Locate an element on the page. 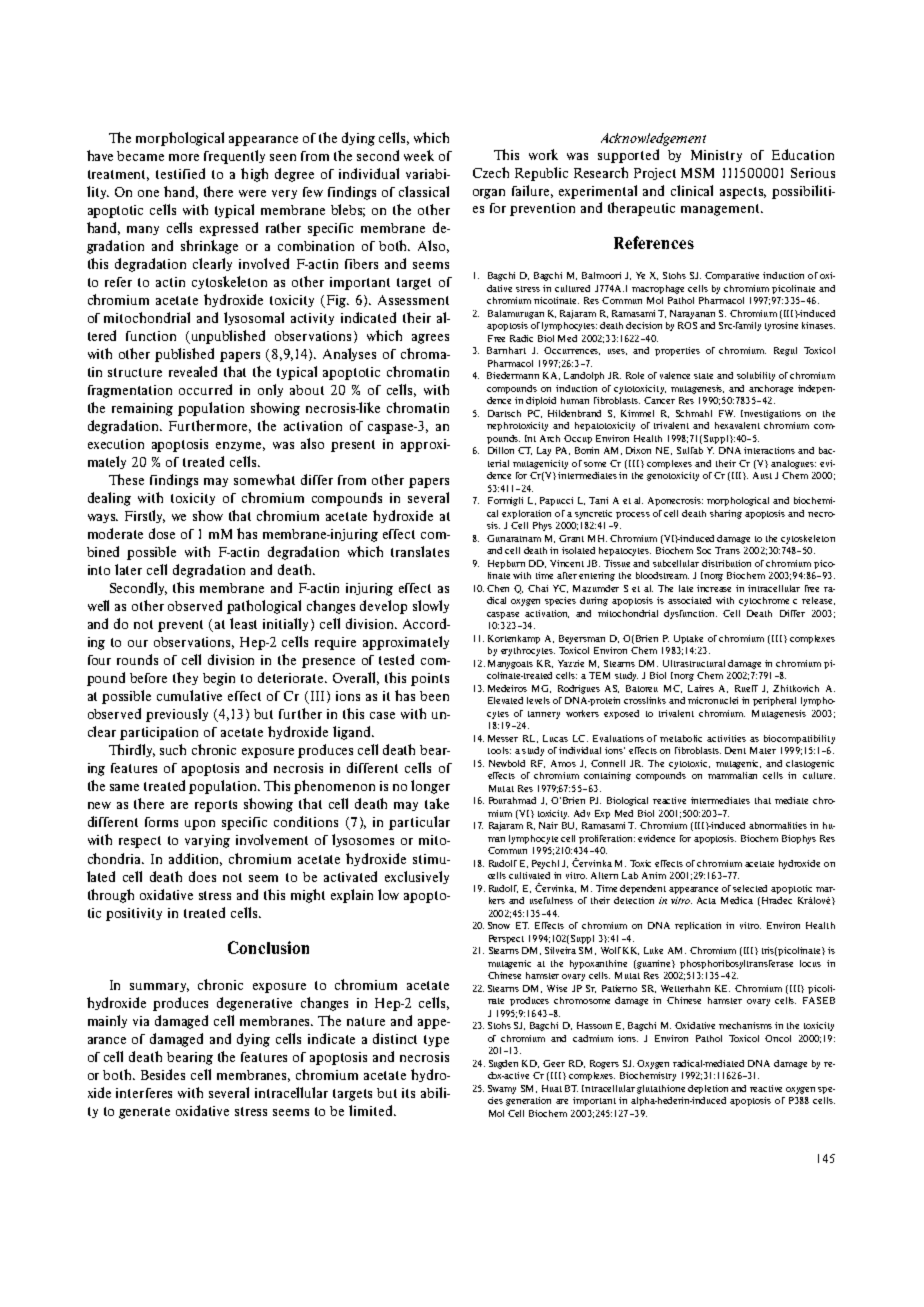 This image has width=924, height=1307. Swamy is located at coordinates (502, 1089).
